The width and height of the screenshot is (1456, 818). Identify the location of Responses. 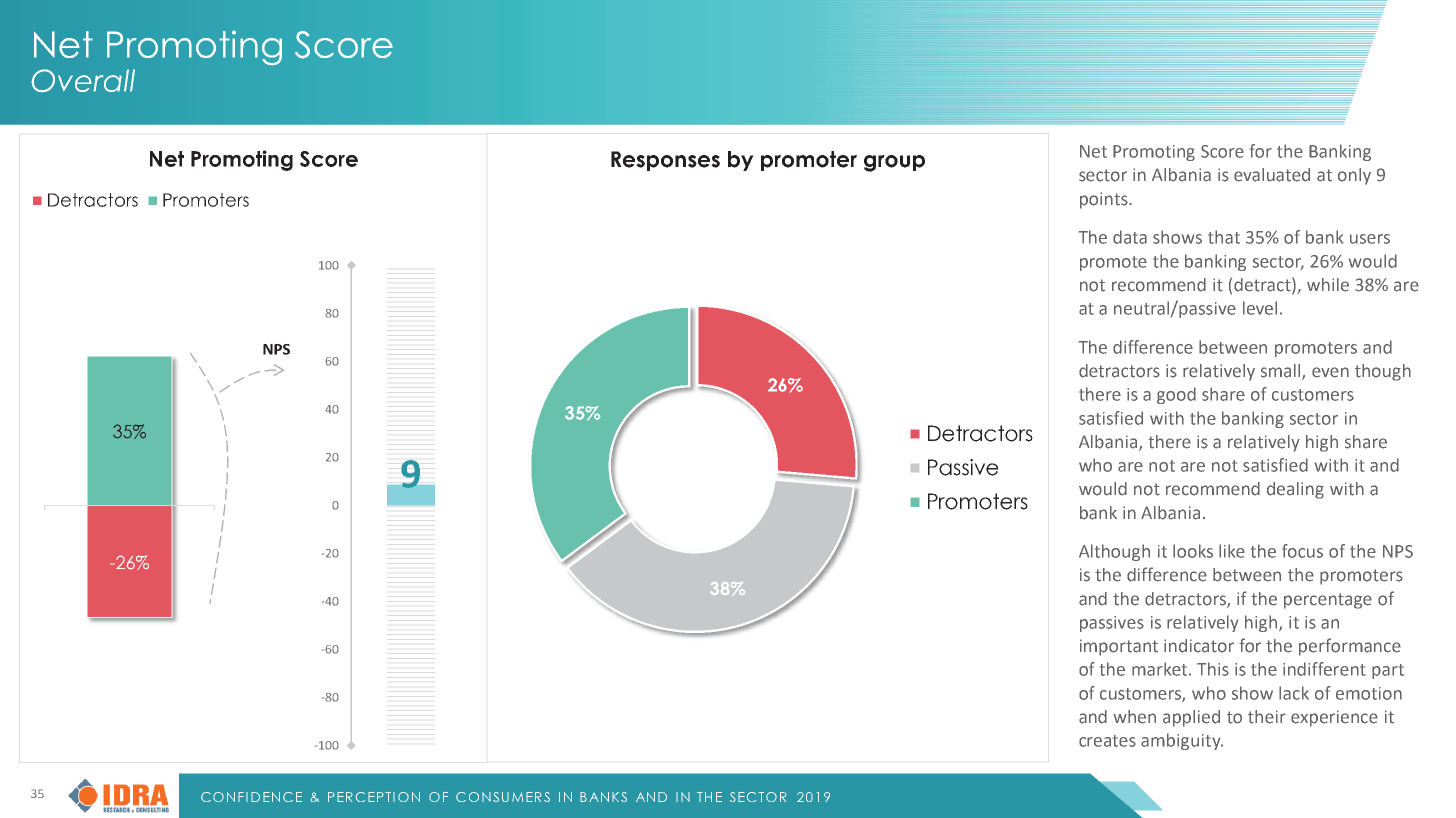
(665, 161).
